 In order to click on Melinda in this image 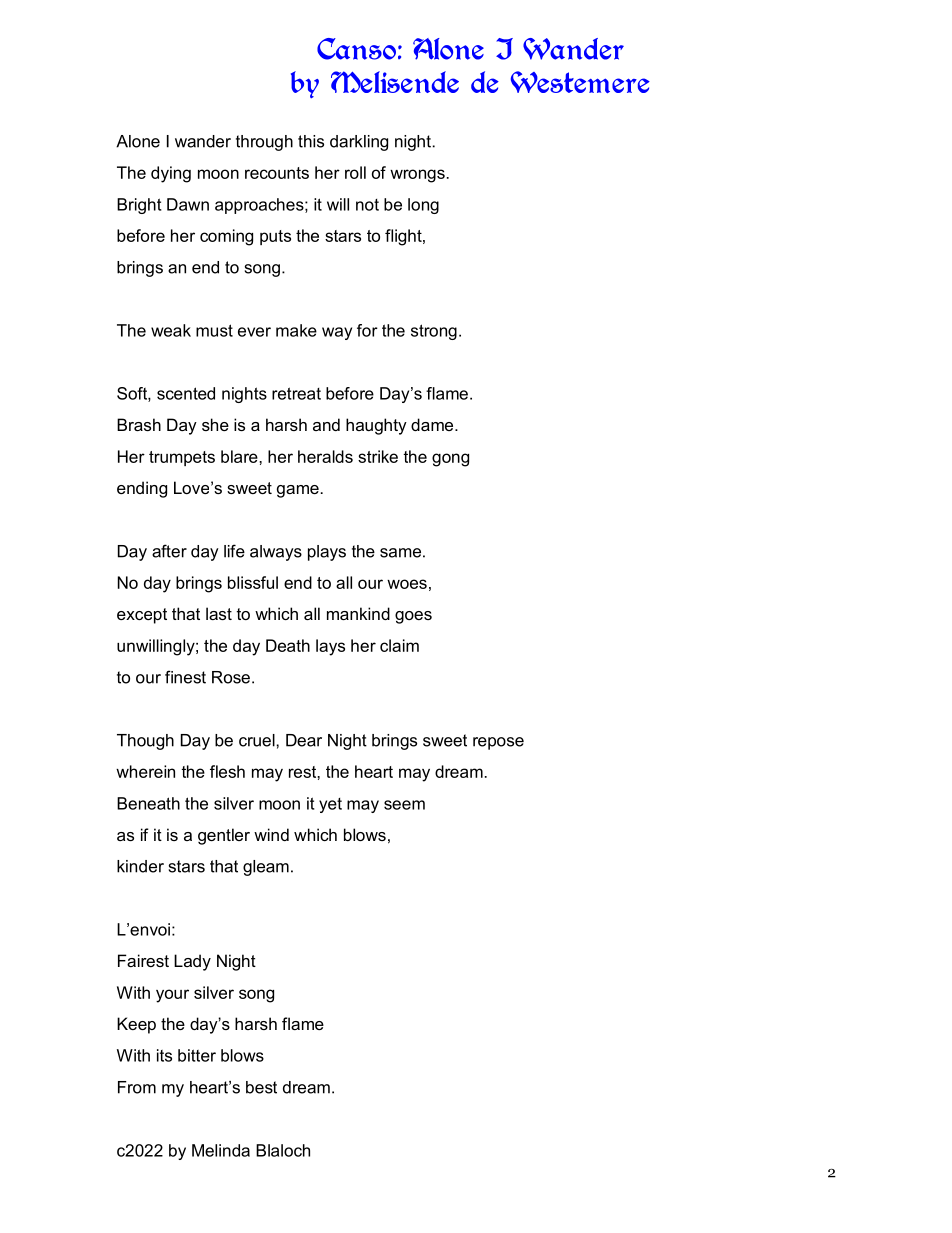, I will do `click(221, 1150)`.
